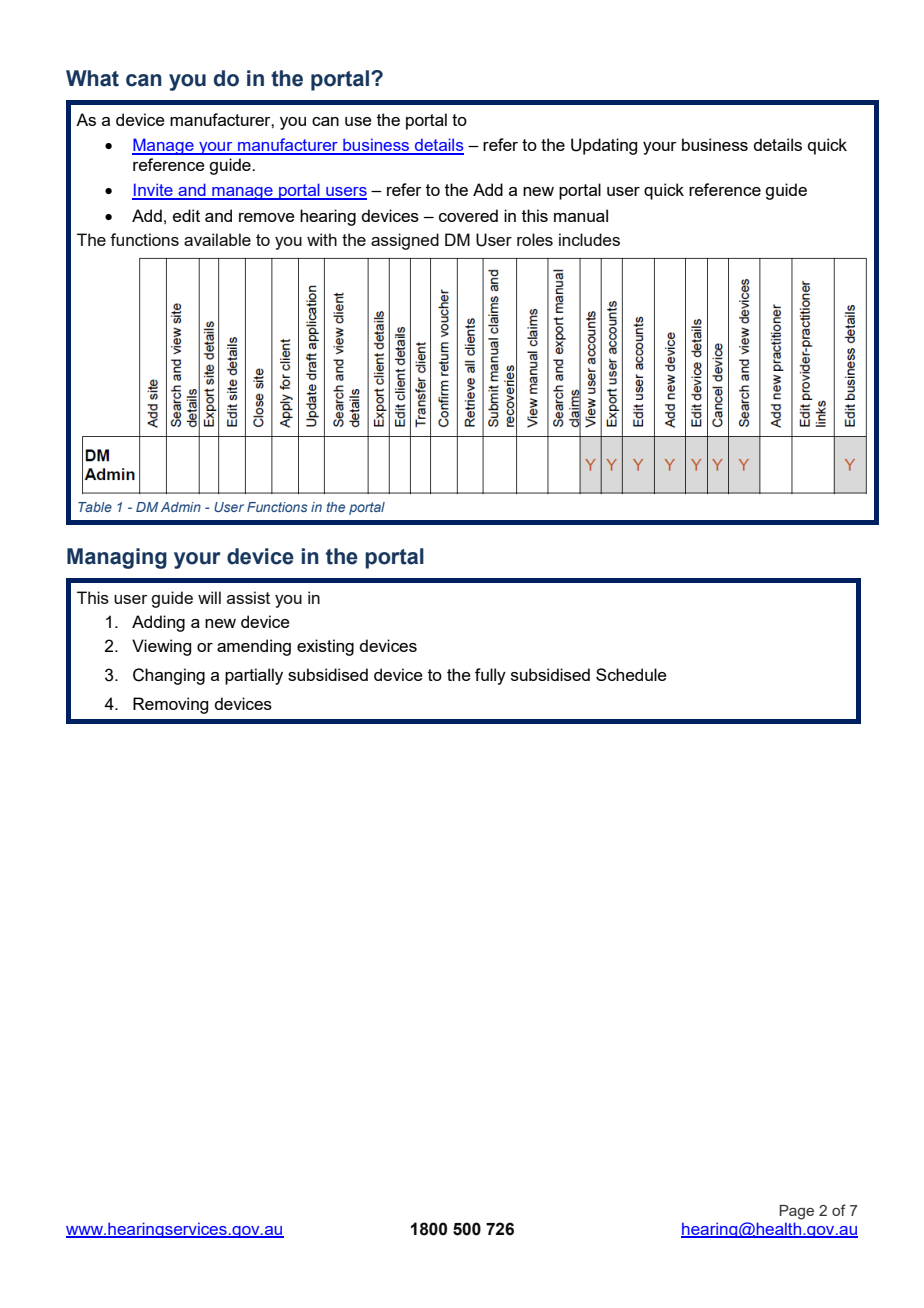  What do you see at coordinates (468, 215) in the page?
I see `covered` at bounding box center [468, 215].
